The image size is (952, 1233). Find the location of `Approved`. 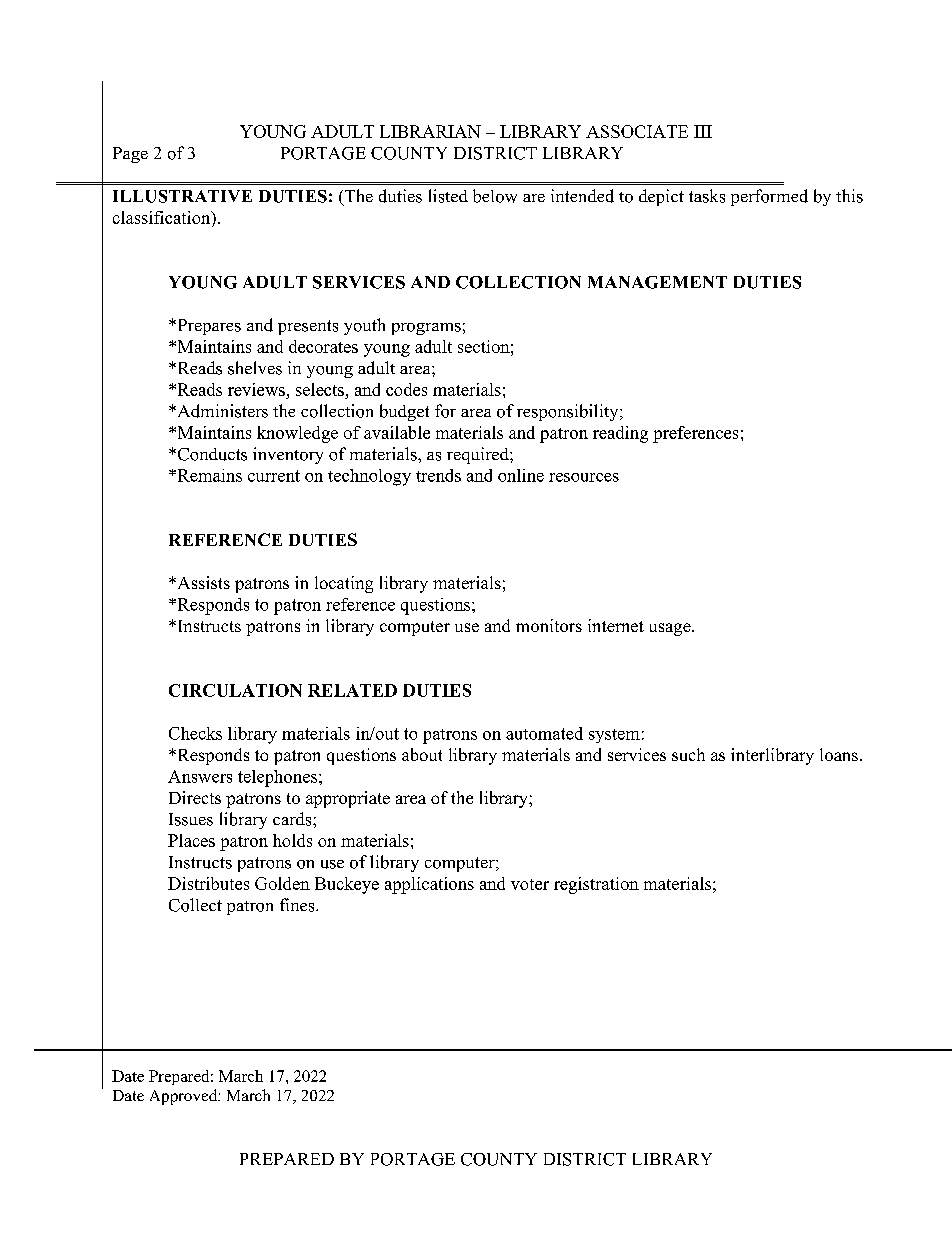

Approved is located at coordinates (185, 1097).
